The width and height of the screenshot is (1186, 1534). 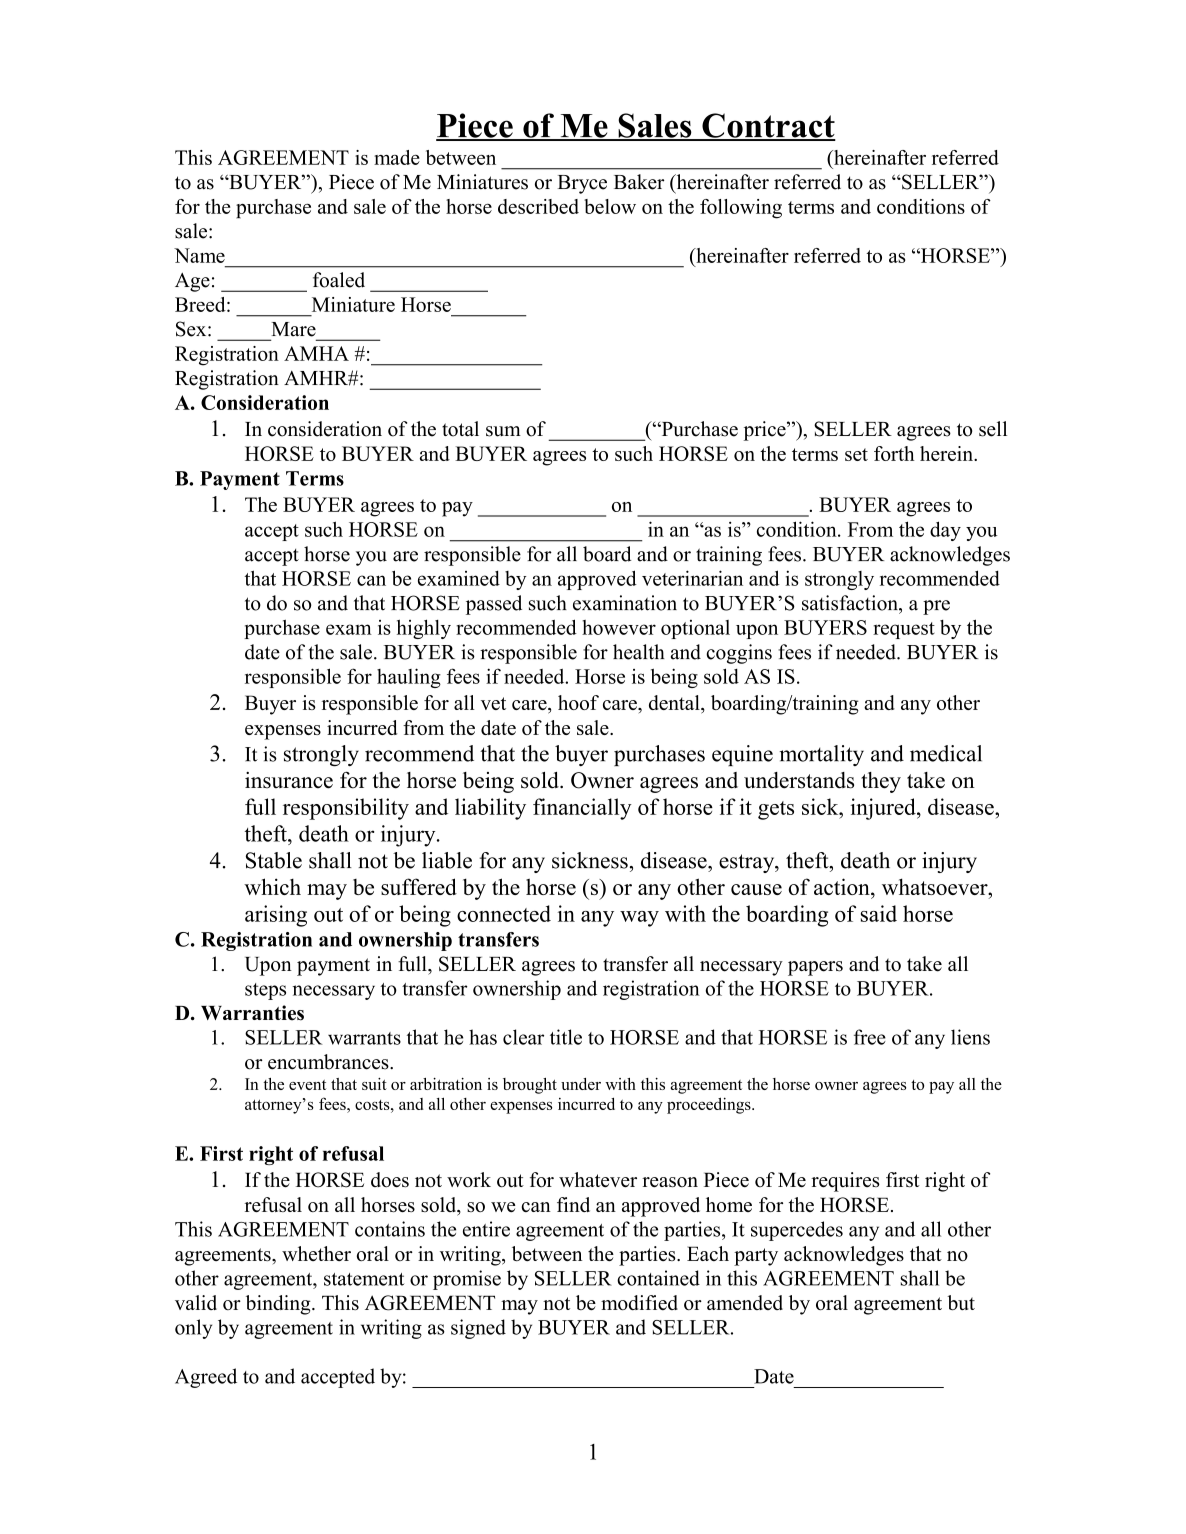 What do you see at coordinates (276, 916) in the screenshot?
I see `arising` at bounding box center [276, 916].
